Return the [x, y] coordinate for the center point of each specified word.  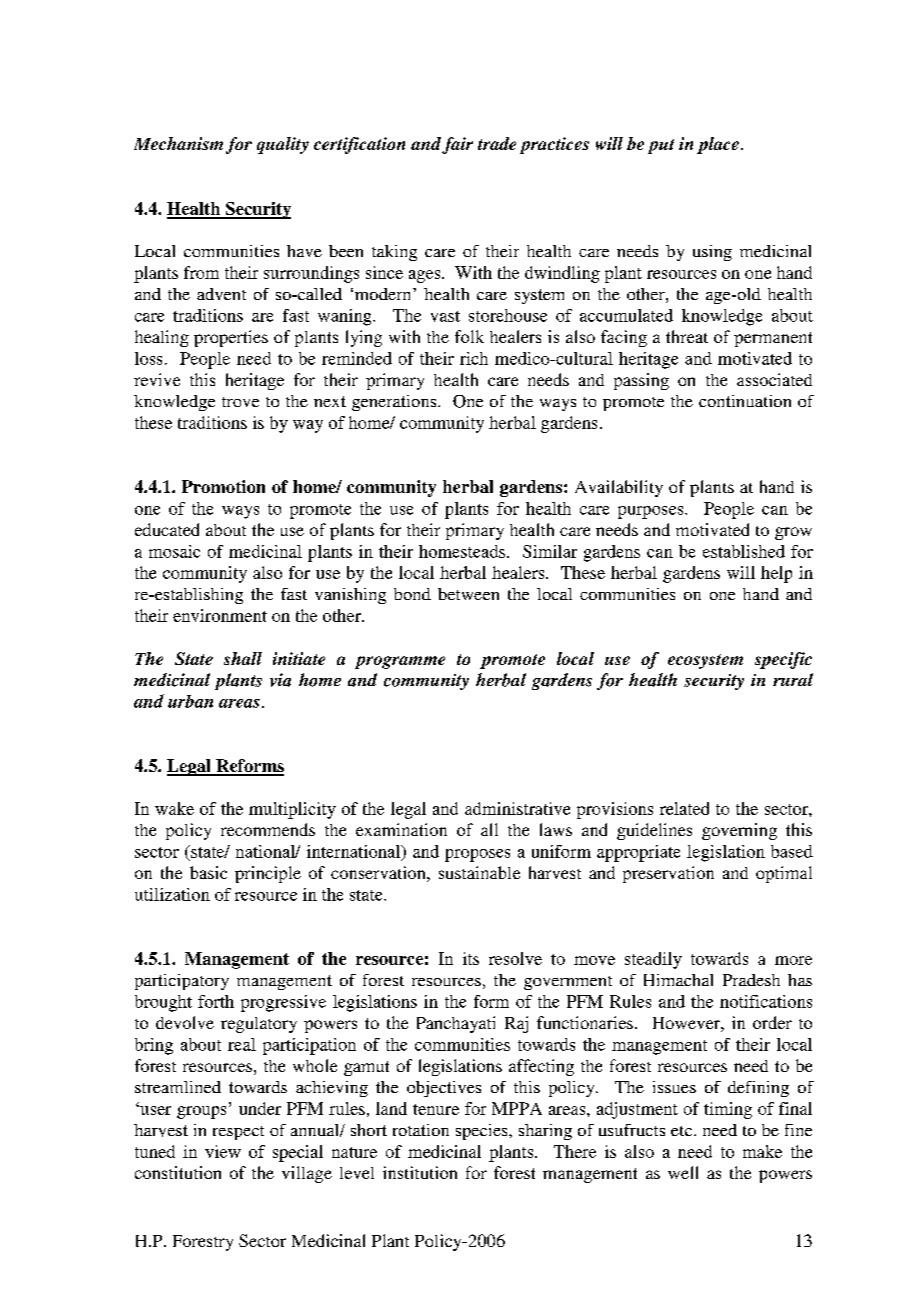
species [483, 1132]
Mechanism [178, 143]
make [762, 1151]
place [718, 145]
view [223, 1151]
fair [457, 145]
